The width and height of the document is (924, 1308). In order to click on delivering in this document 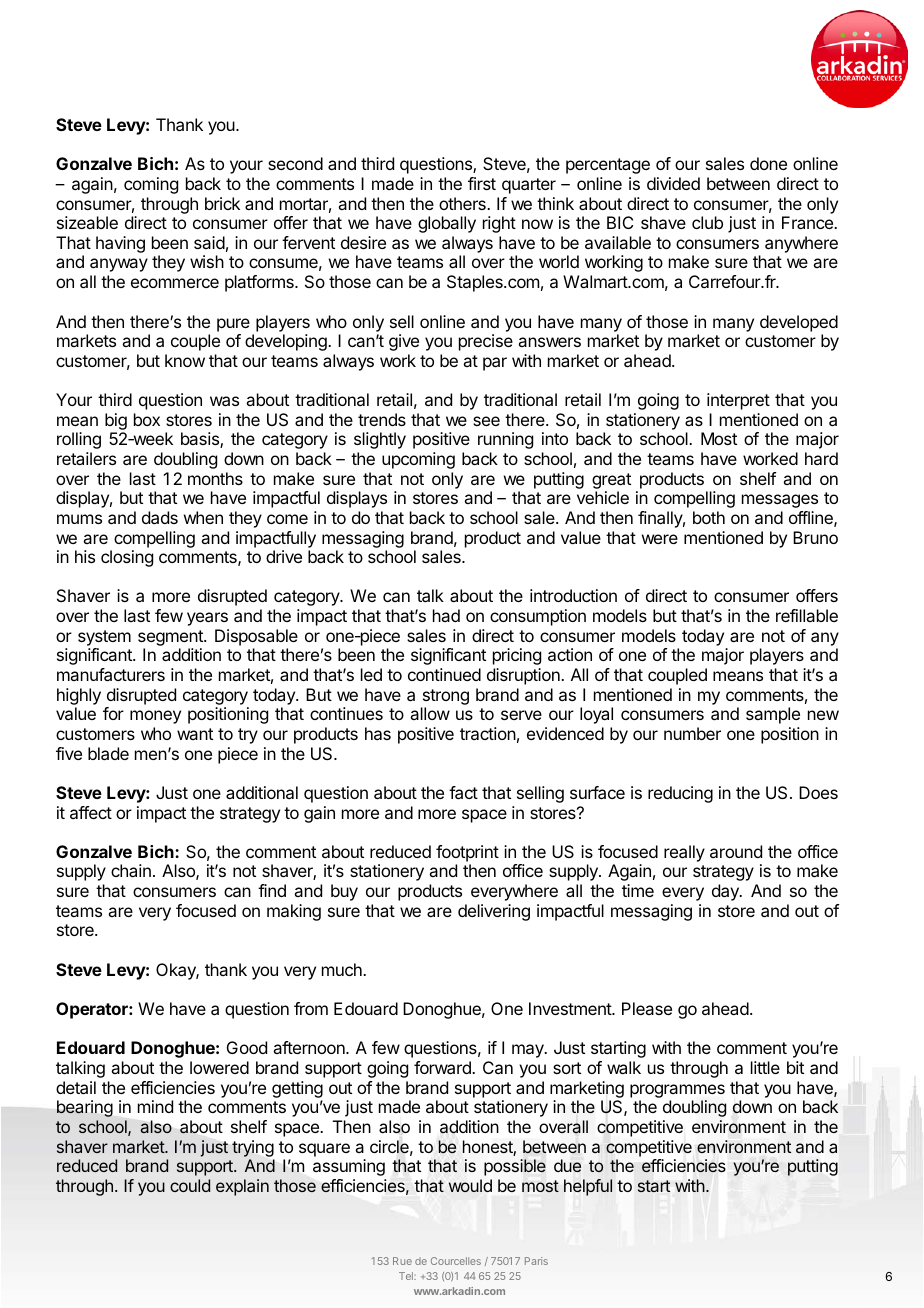, I will do `click(494, 912)`.
